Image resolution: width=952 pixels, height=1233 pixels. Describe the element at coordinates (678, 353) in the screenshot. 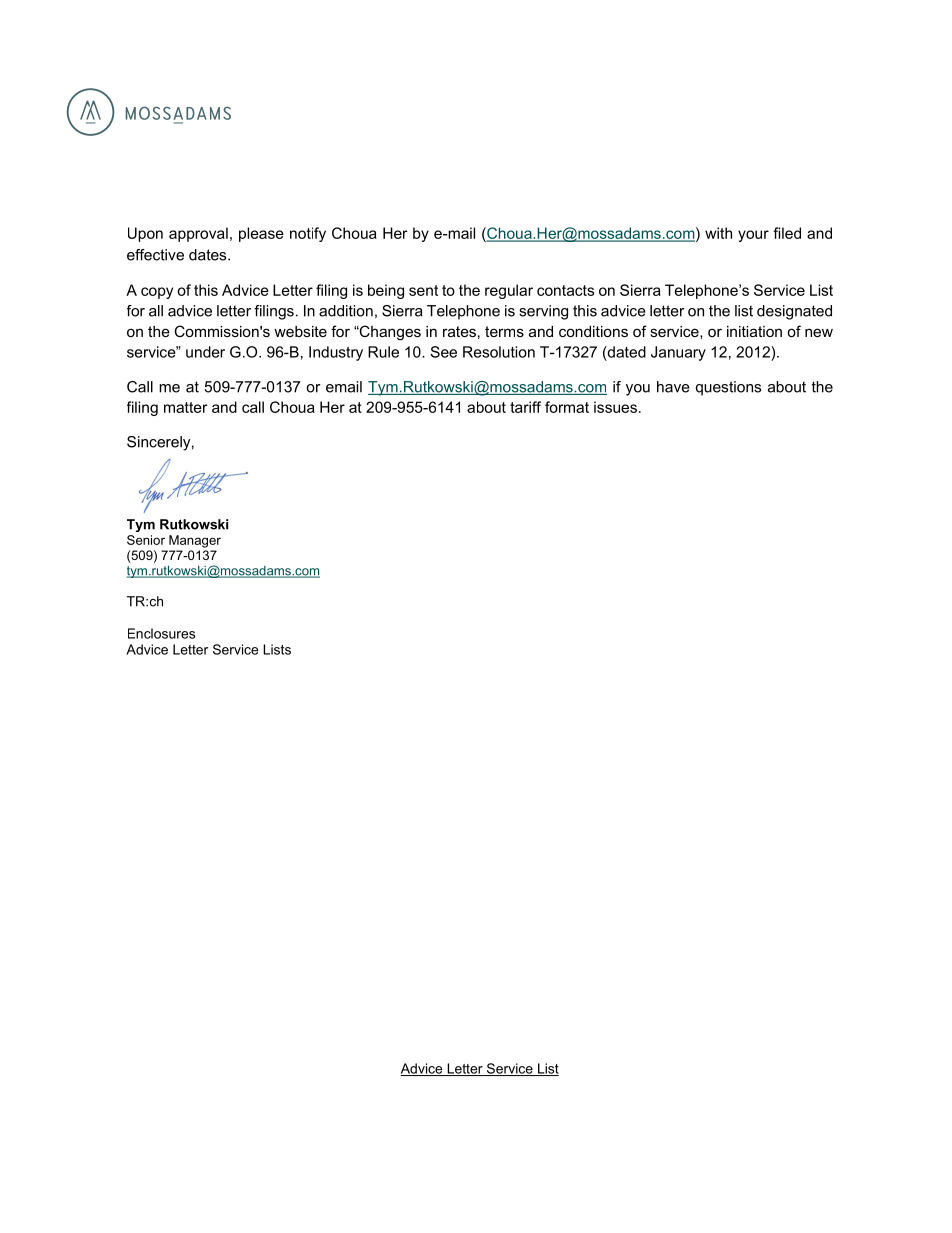

I see `January` at that location.
